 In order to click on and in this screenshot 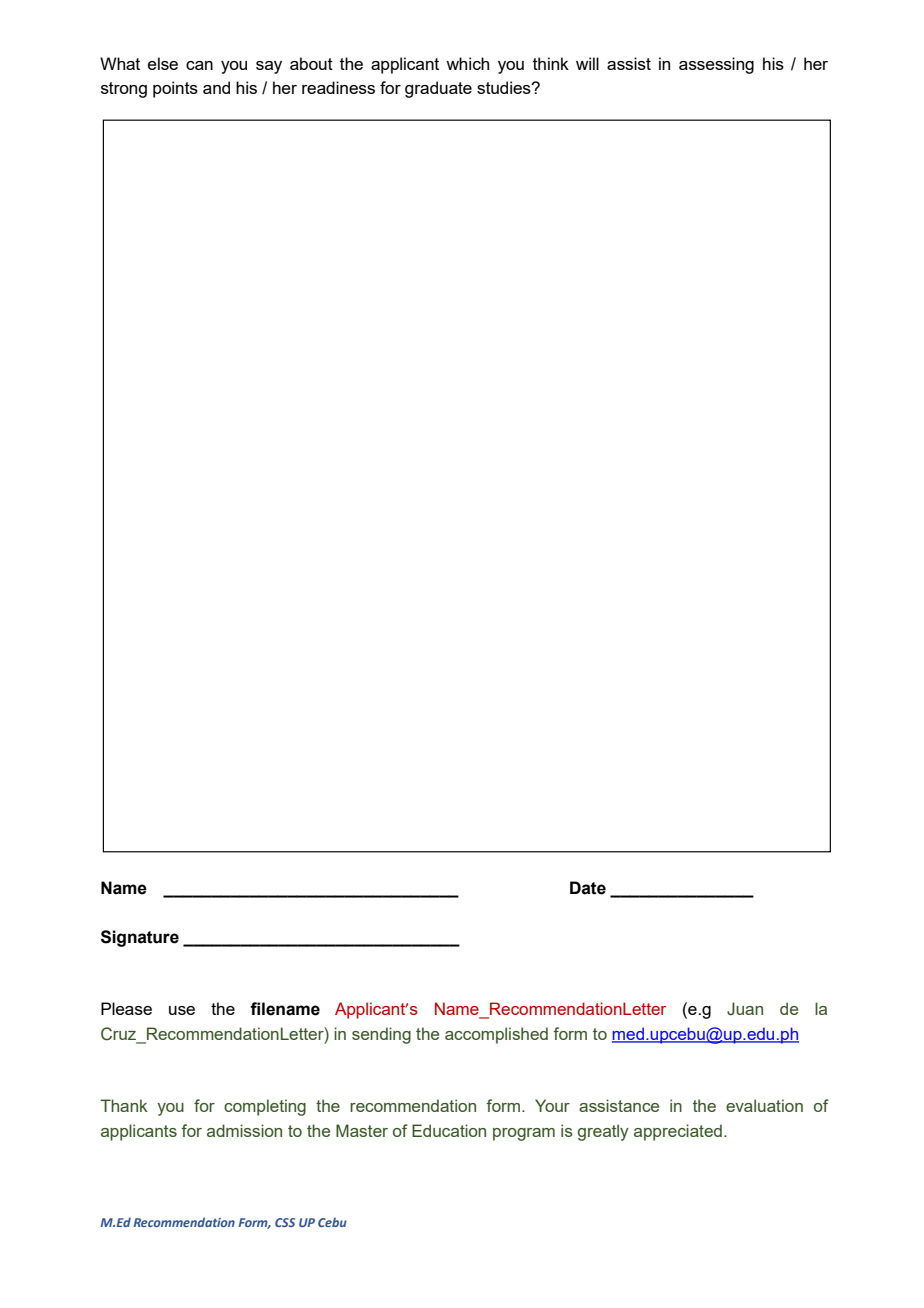, I will do `click(216, 87)`.
